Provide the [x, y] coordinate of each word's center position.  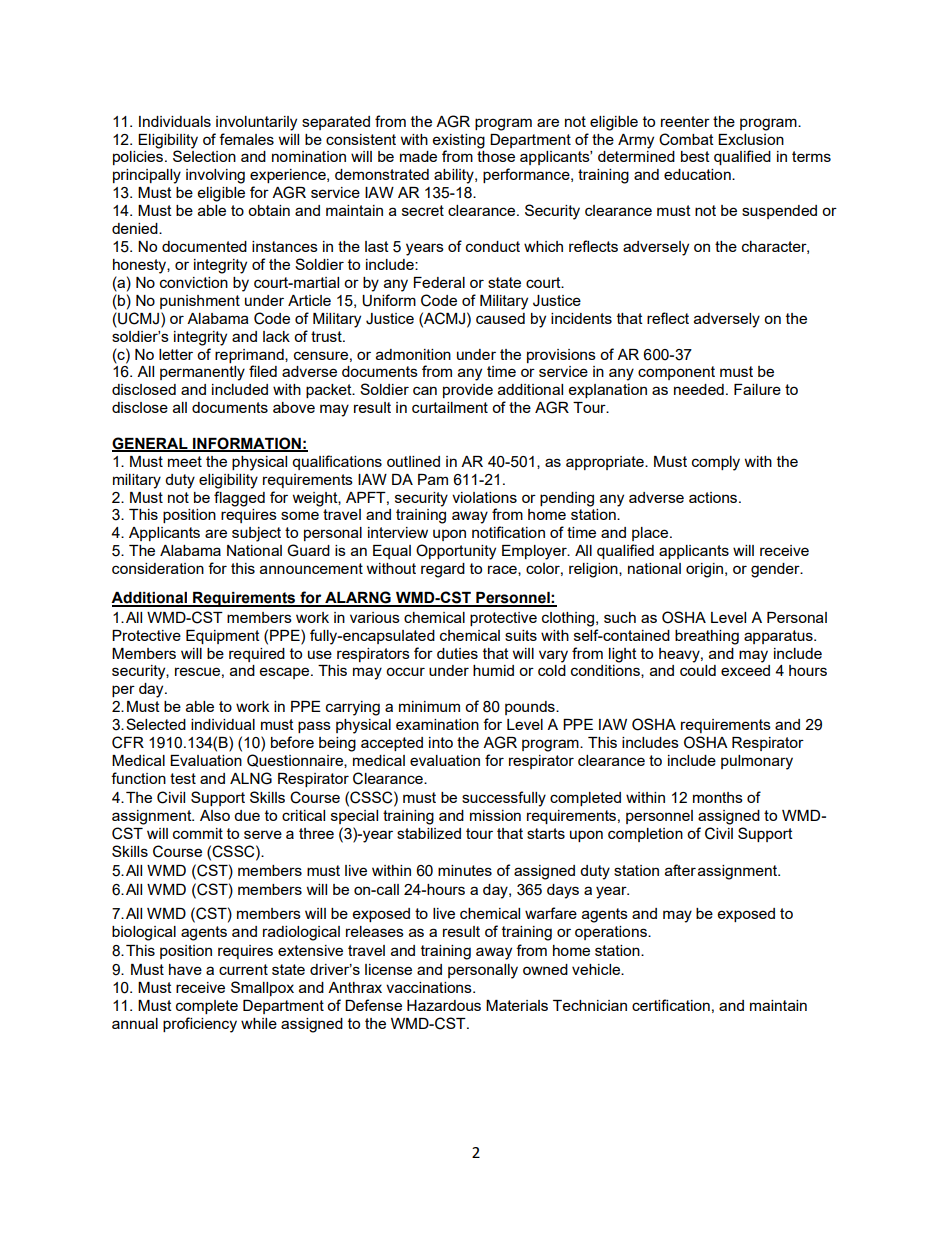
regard [443, 570]
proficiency [200, 1025]
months [718, 797]
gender [776, 570]
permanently [202, 373]
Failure [757, 389]
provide [468, 391]
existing [459, 141]
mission [495, 815]
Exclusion [751, 139]
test [183, 778]
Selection [204, 156]
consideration [158, 568]
